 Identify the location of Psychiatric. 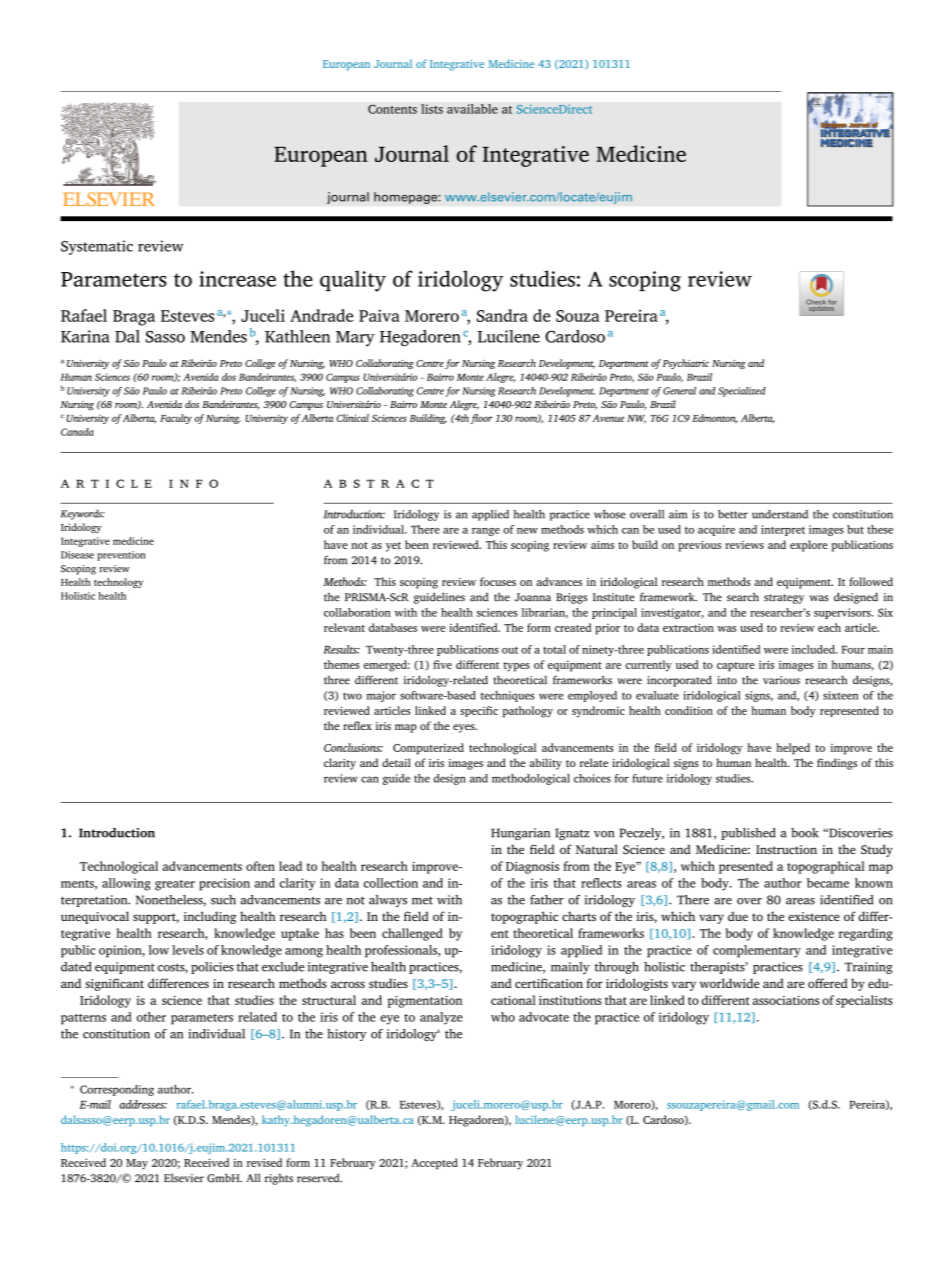
(686, 364).
